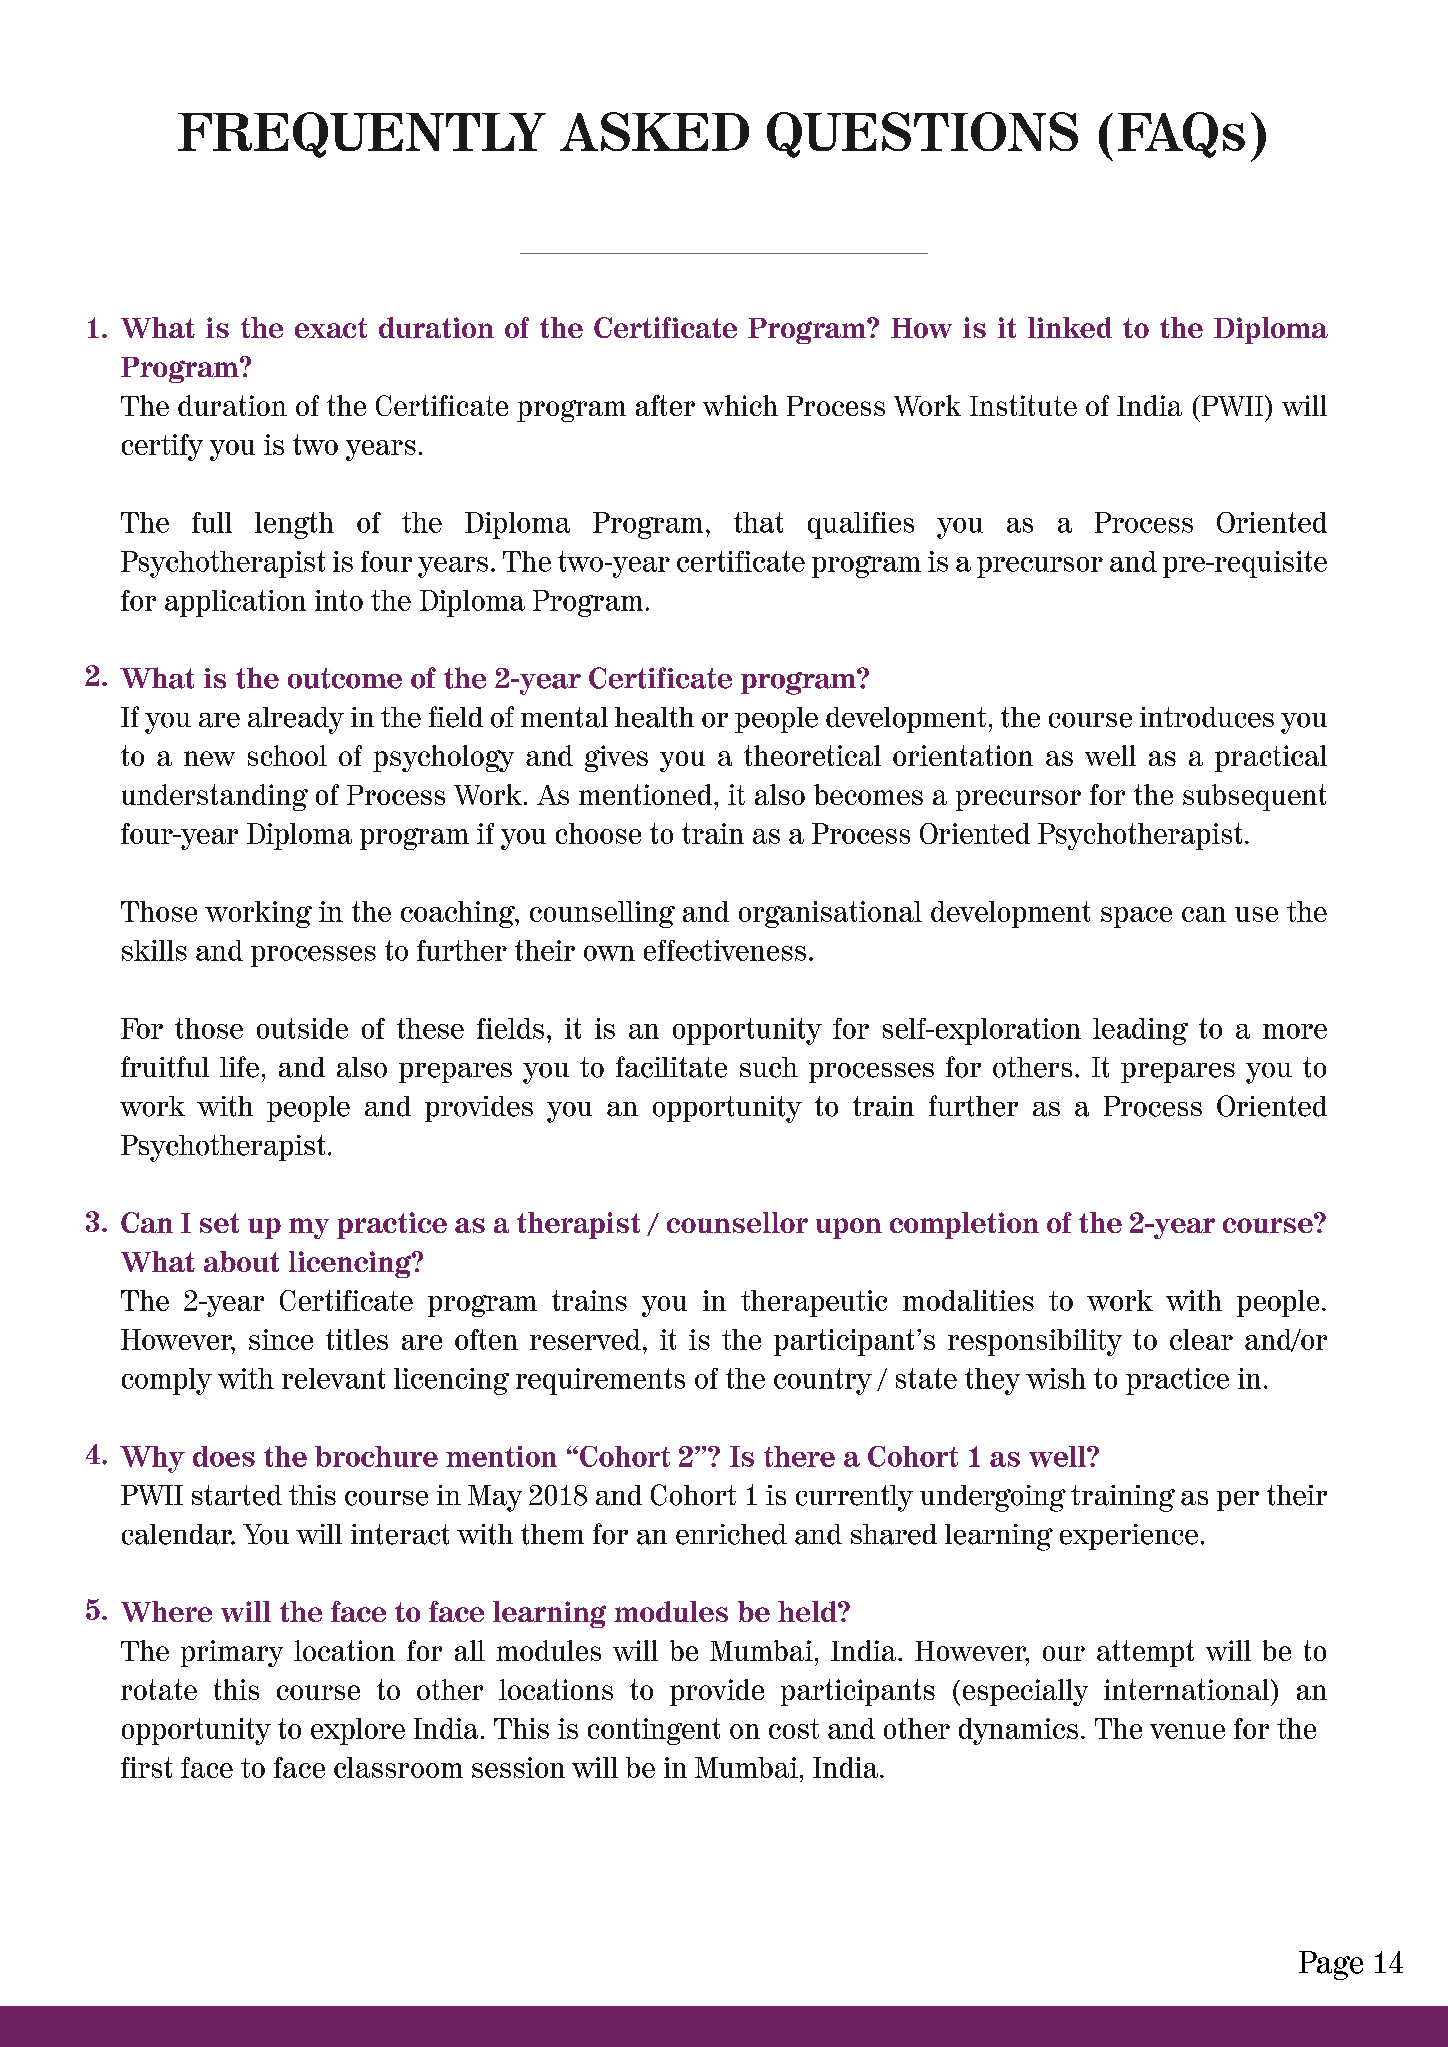  I want to click on introduces, so click(1207, 717).
